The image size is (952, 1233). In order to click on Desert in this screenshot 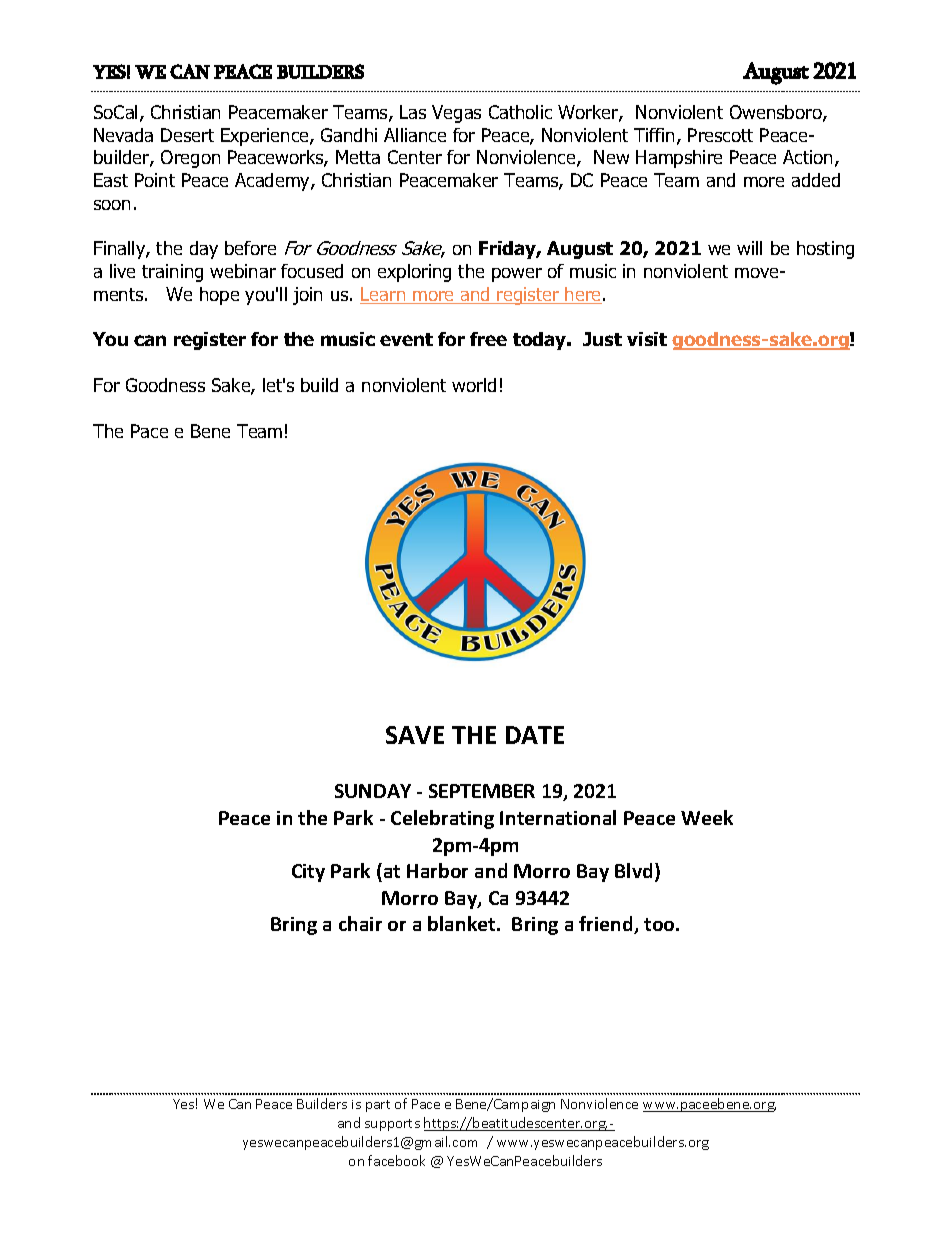, I will do `click(187, 135)`.
